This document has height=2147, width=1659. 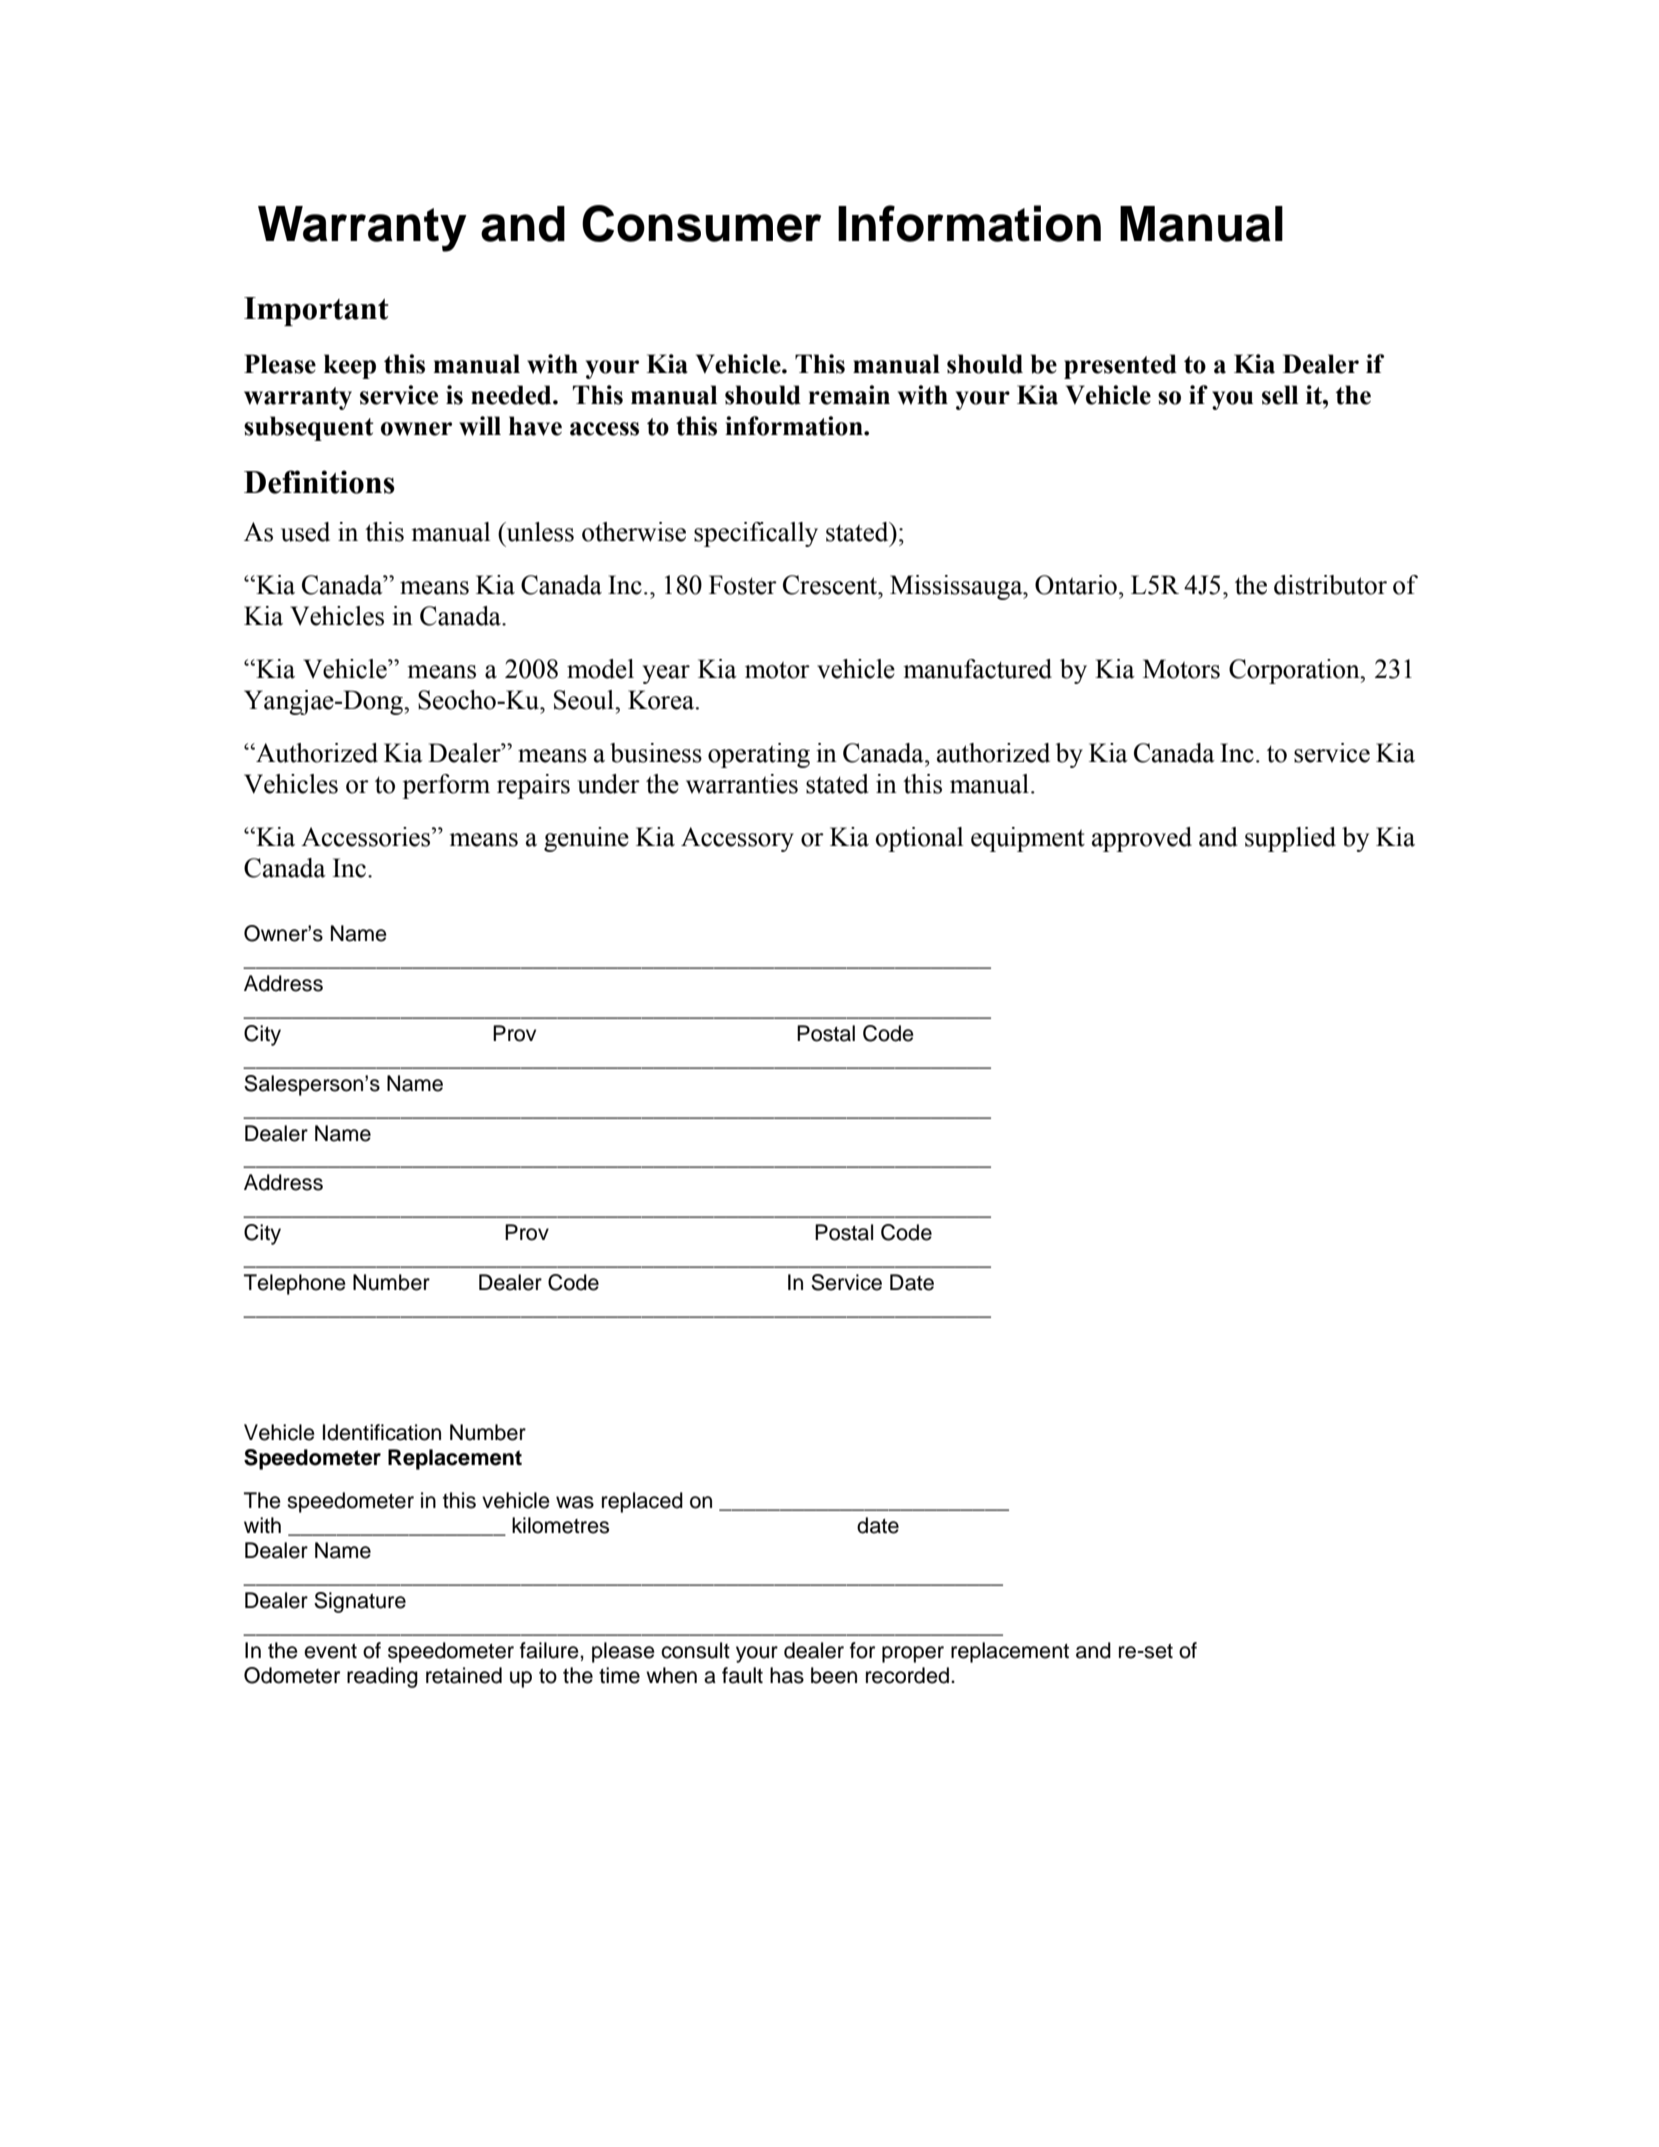 I want to click on genuine, so click(x=586, y=839).
